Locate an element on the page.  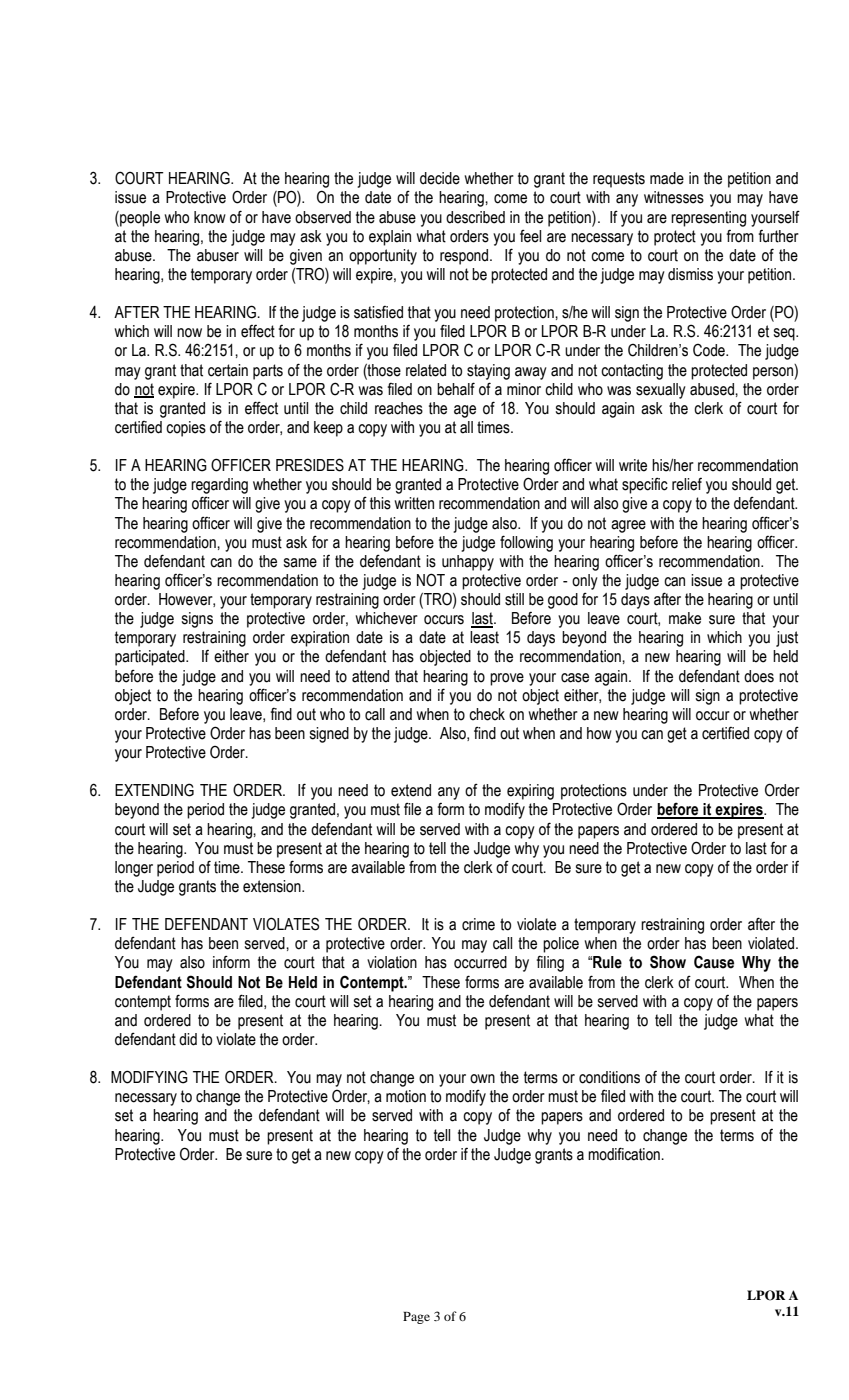
Cause is located at coordinates (714, 962).
